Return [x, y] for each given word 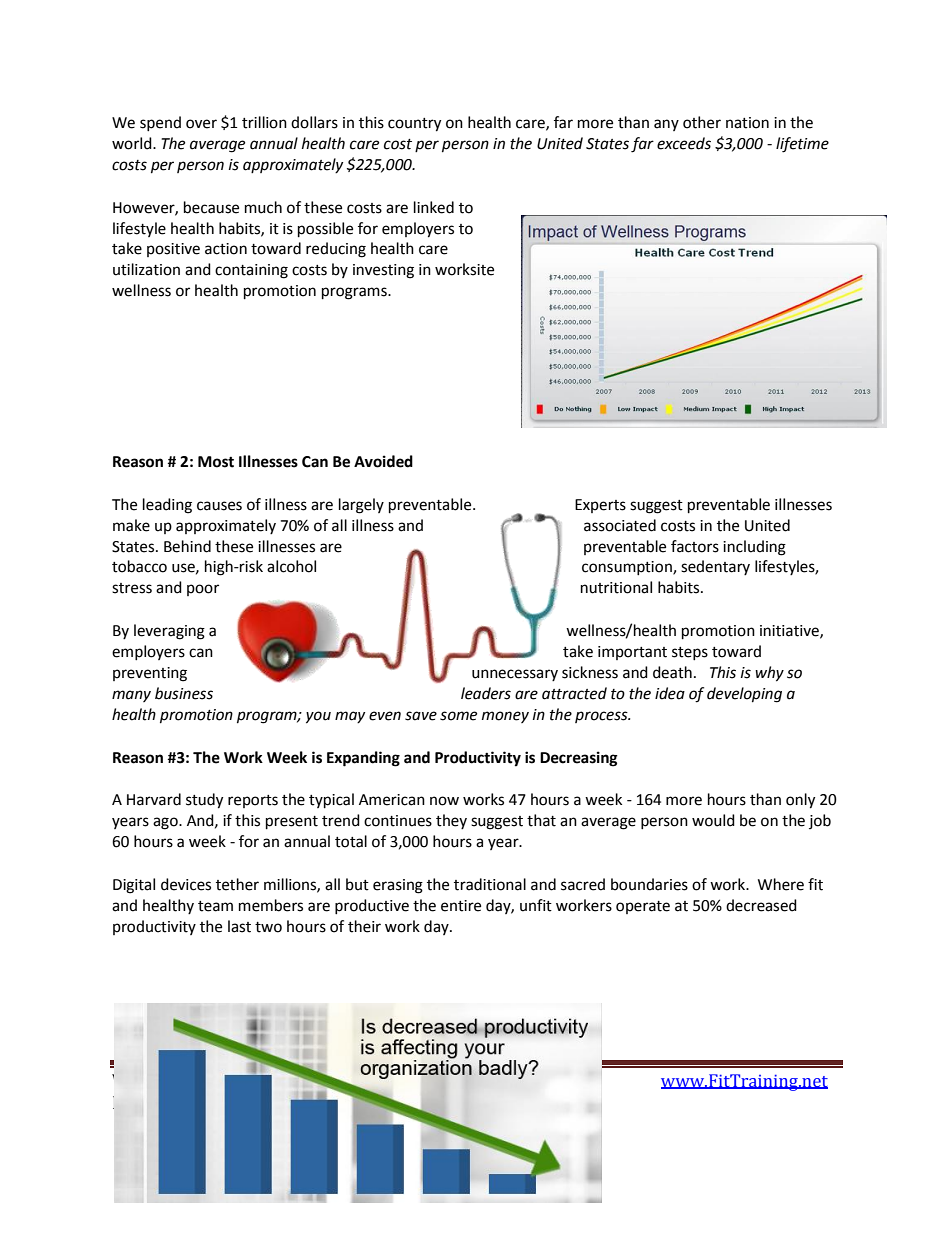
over [201, 124]
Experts [600, 506]
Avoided [383, 461]
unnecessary [515, 675]
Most [216, 462]
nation [747, 123]
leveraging [169, 632]
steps [690, 653]
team [215, 906]
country [414, 125]
